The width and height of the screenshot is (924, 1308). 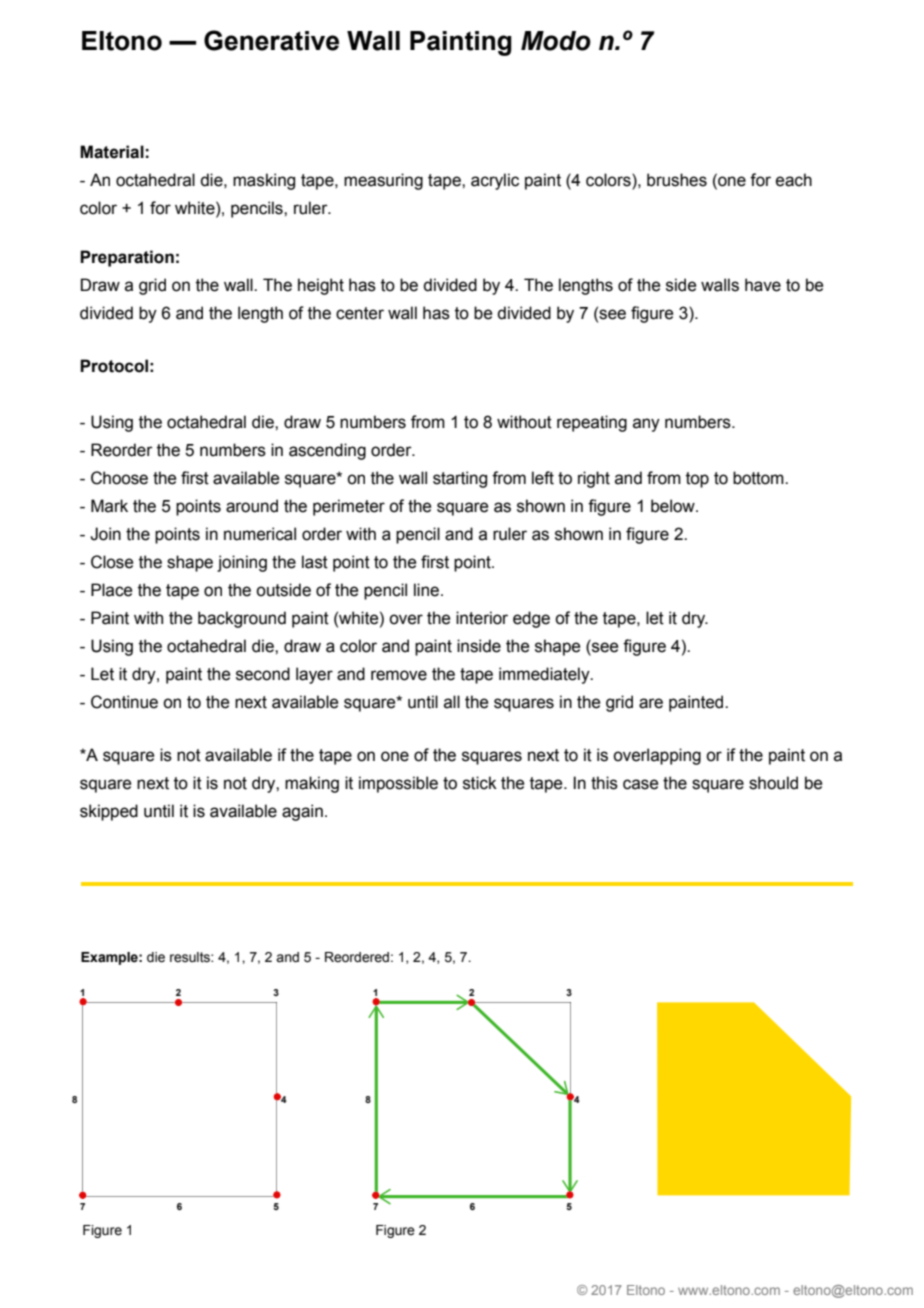 I want to click on any, so click(x=646, y=425).
